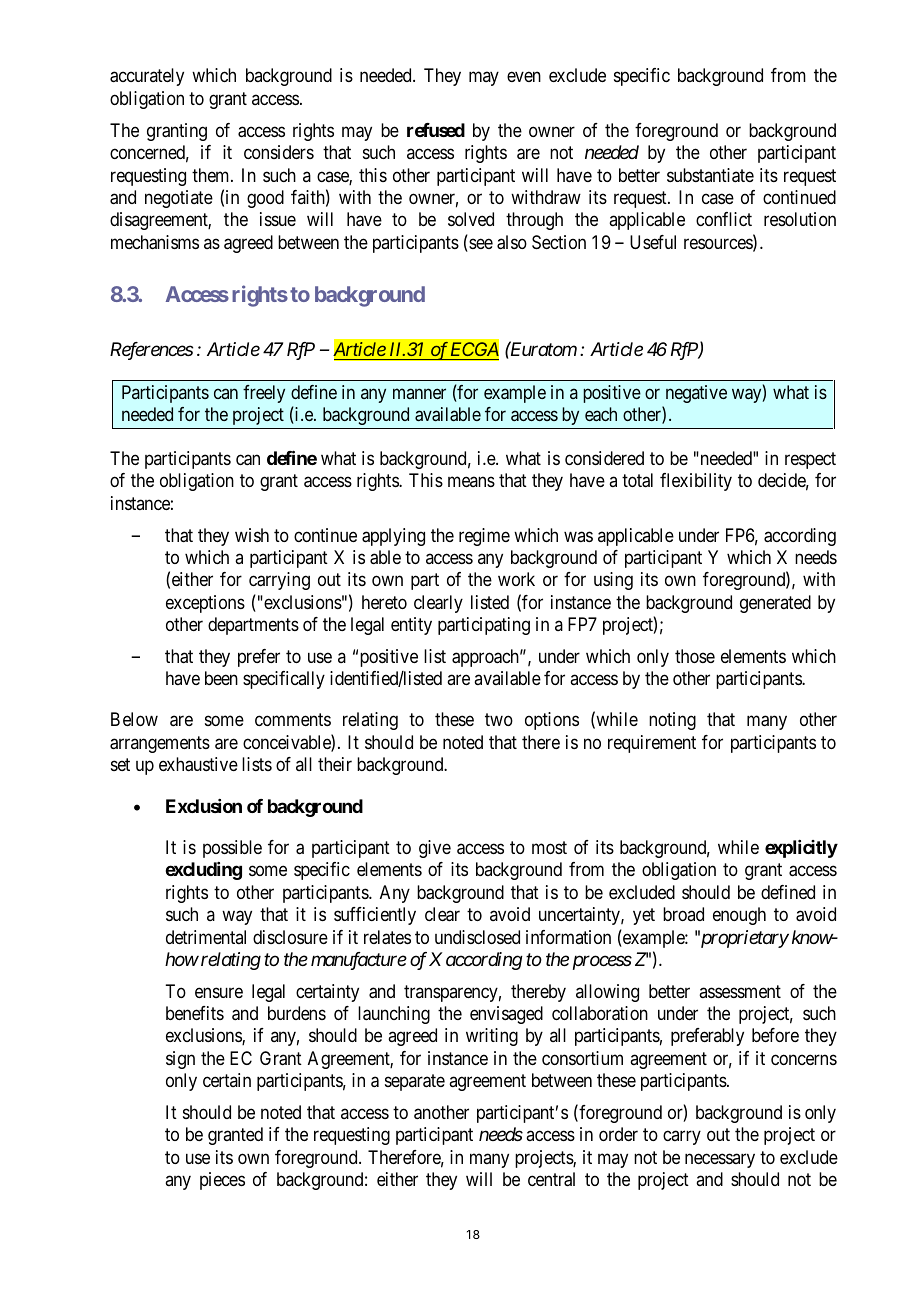 The height and width of the screenshot is (1307, 924). Describe the element at coordinates (435, 849) in the screenshot. I see `give` at that location.
